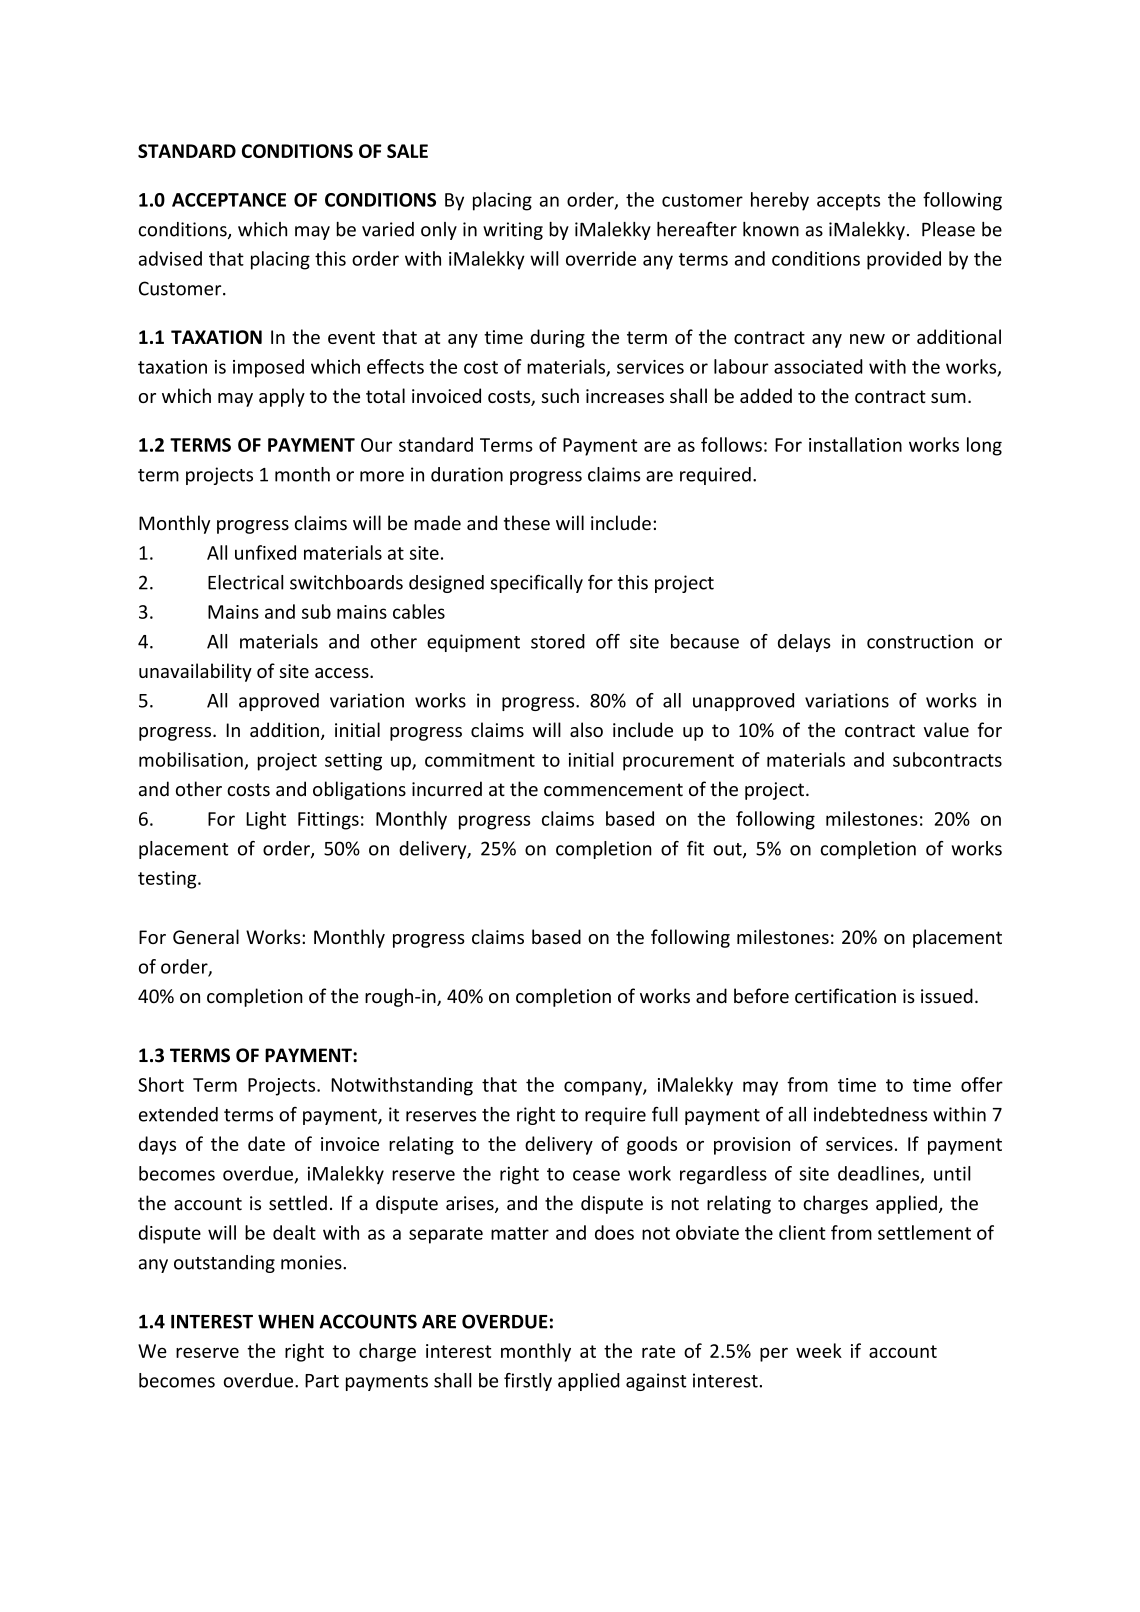 This screenshot has height=1612, width=1140. What do you see at coordinates (286, 1322) in the screenshot?
I see `WHEN` at bounding box center [286, 1322].
